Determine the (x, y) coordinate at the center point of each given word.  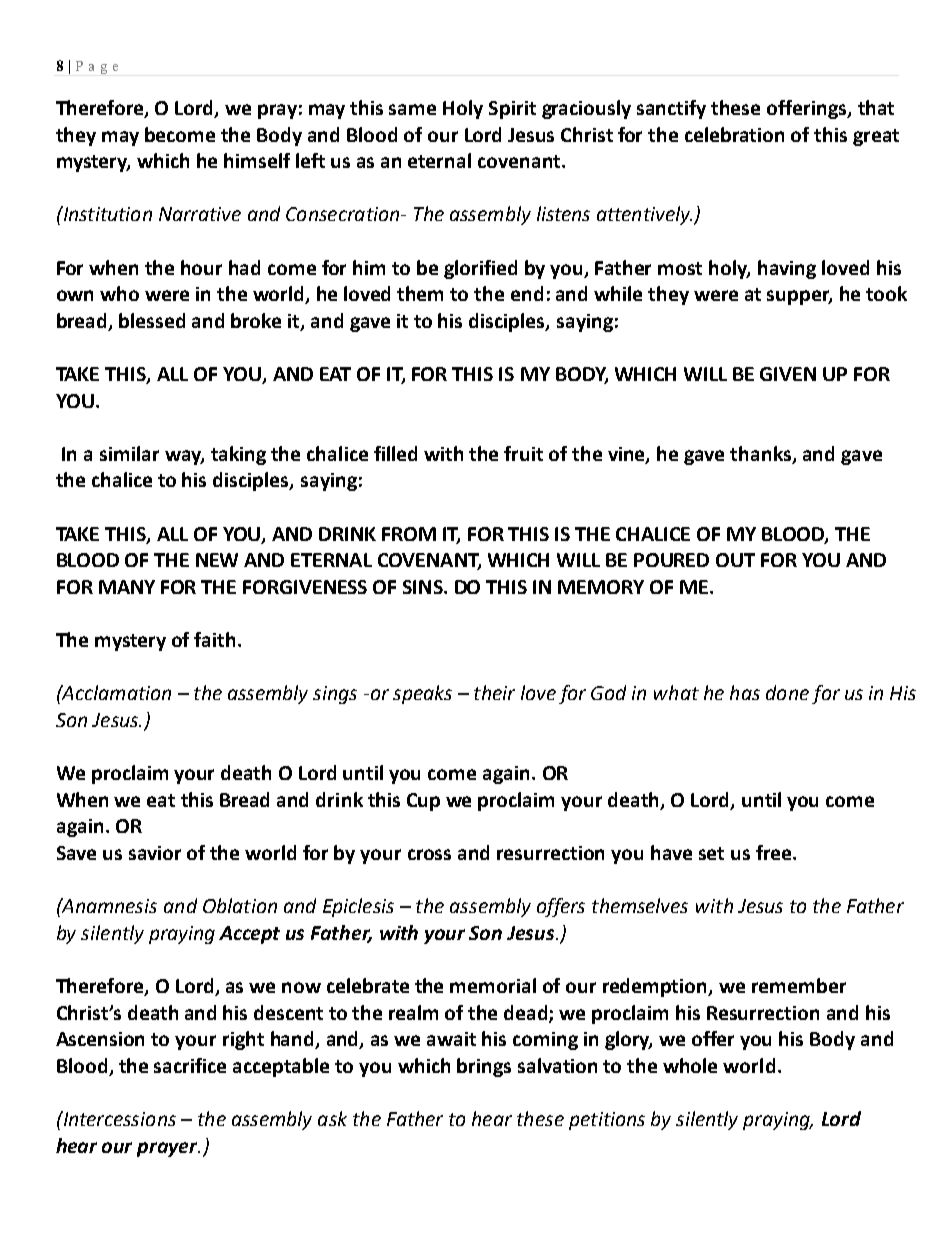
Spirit (512, 110)
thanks (761, 455)
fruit (523, 453)
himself (257, 160)
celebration (734, 134)
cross (429, 854)
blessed (152, 320)
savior (155, 853)
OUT (735, 560)
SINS (424, 587)
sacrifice (190, 1065)
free (775, 852)
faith (214, 639)
